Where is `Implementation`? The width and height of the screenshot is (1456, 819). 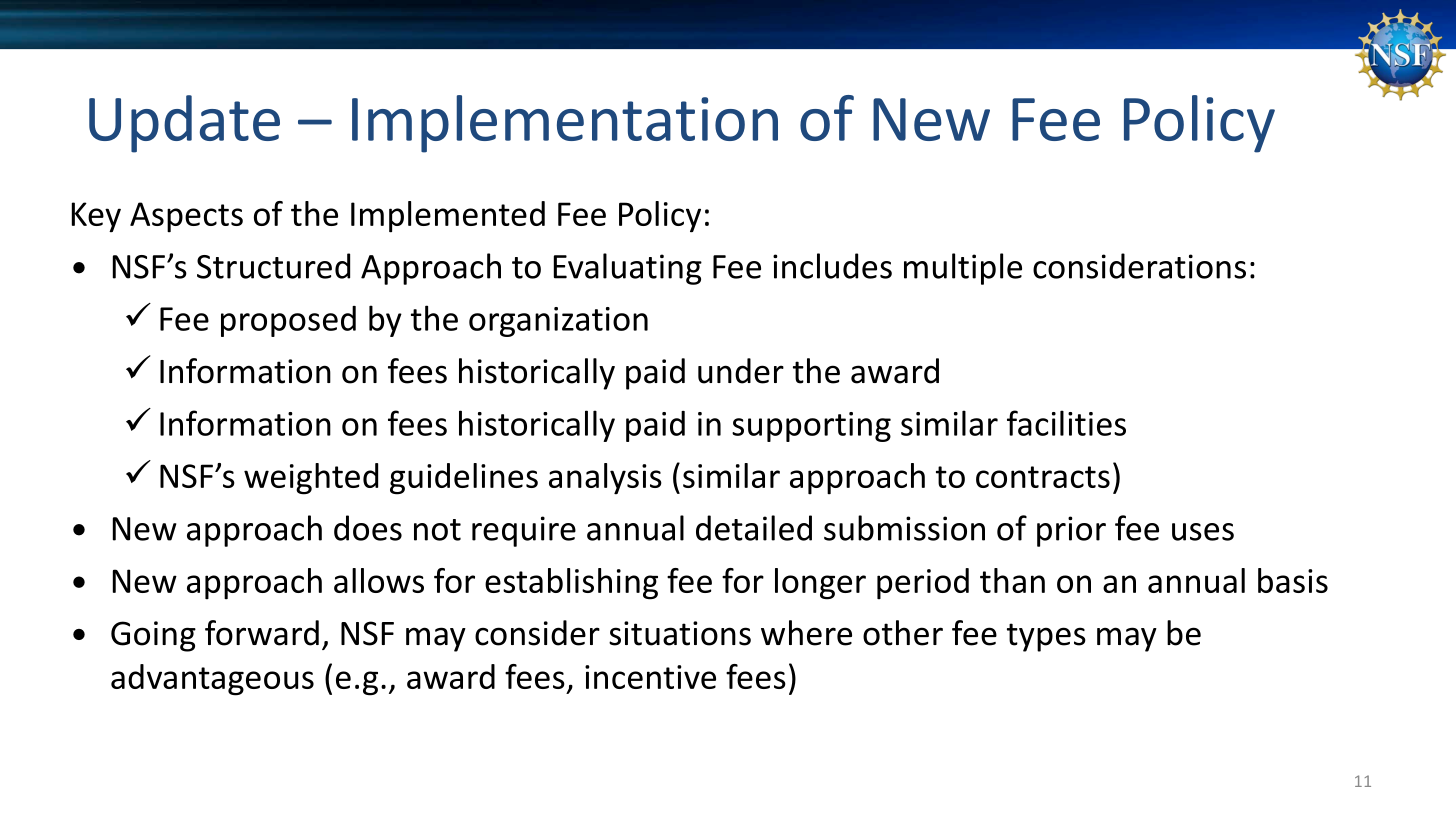
Implementation is located at coordinates (565, 124).
